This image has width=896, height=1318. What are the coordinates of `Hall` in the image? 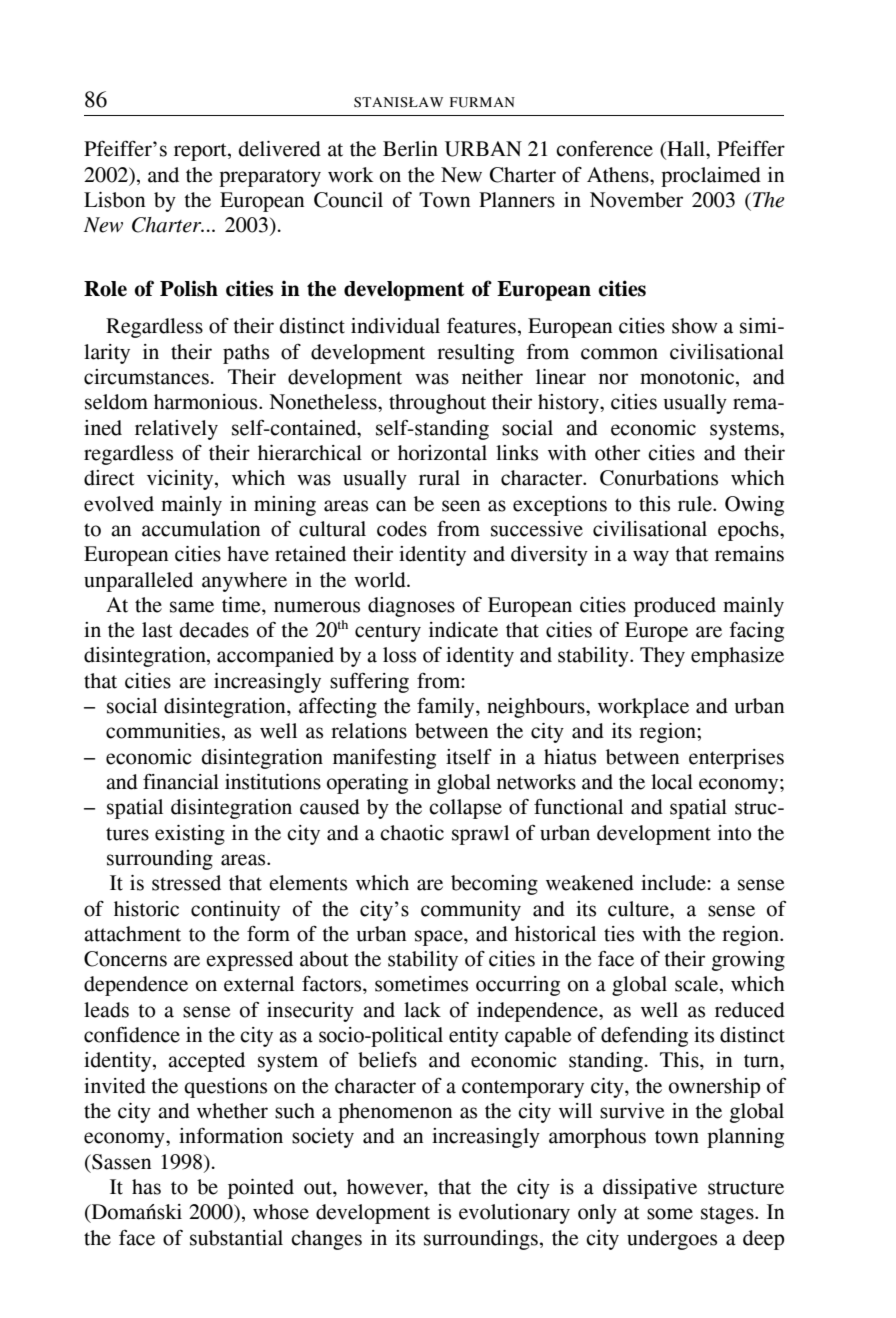 It's located at (686, 150).
